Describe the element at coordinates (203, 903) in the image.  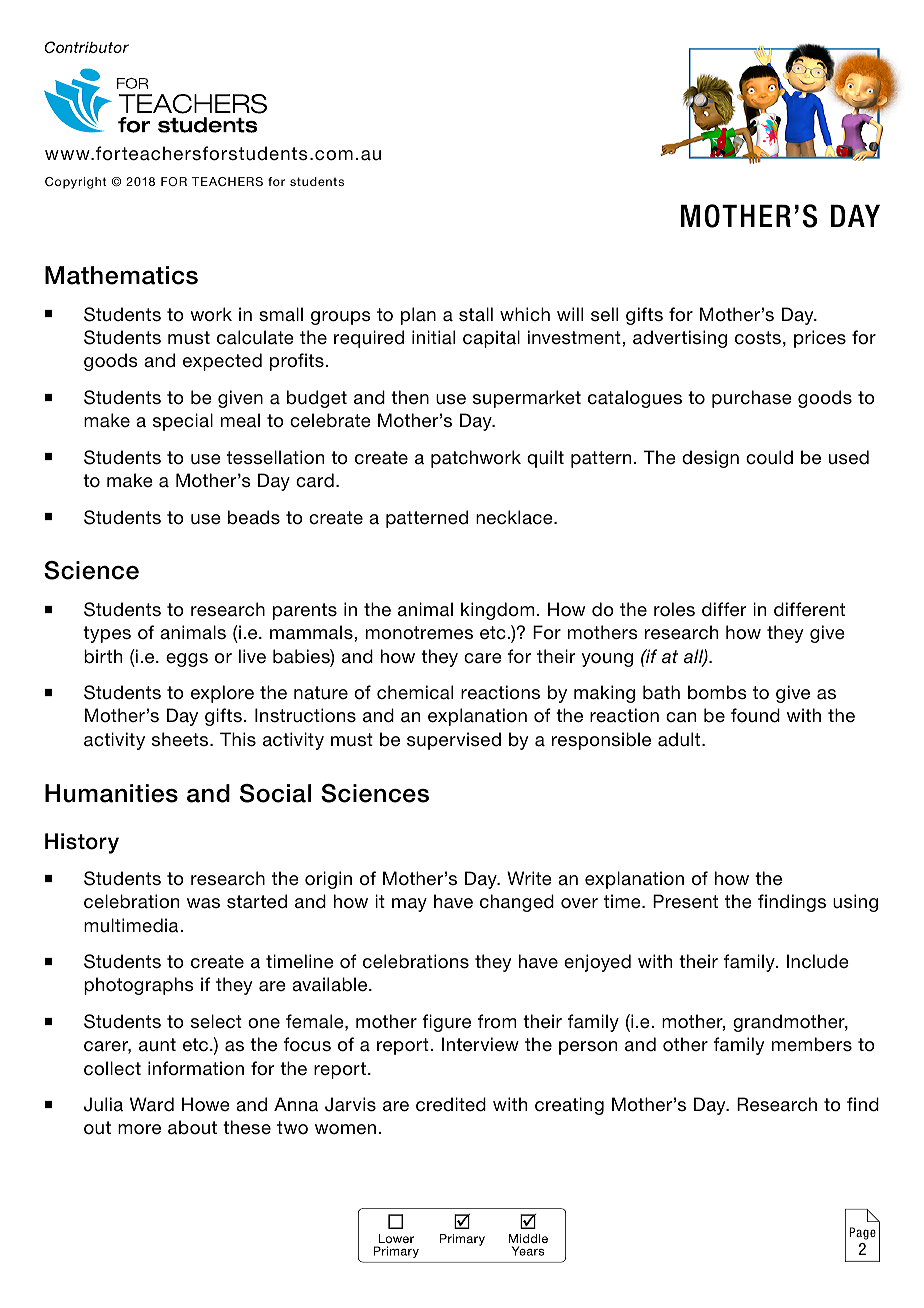
I see `was` at that location.
